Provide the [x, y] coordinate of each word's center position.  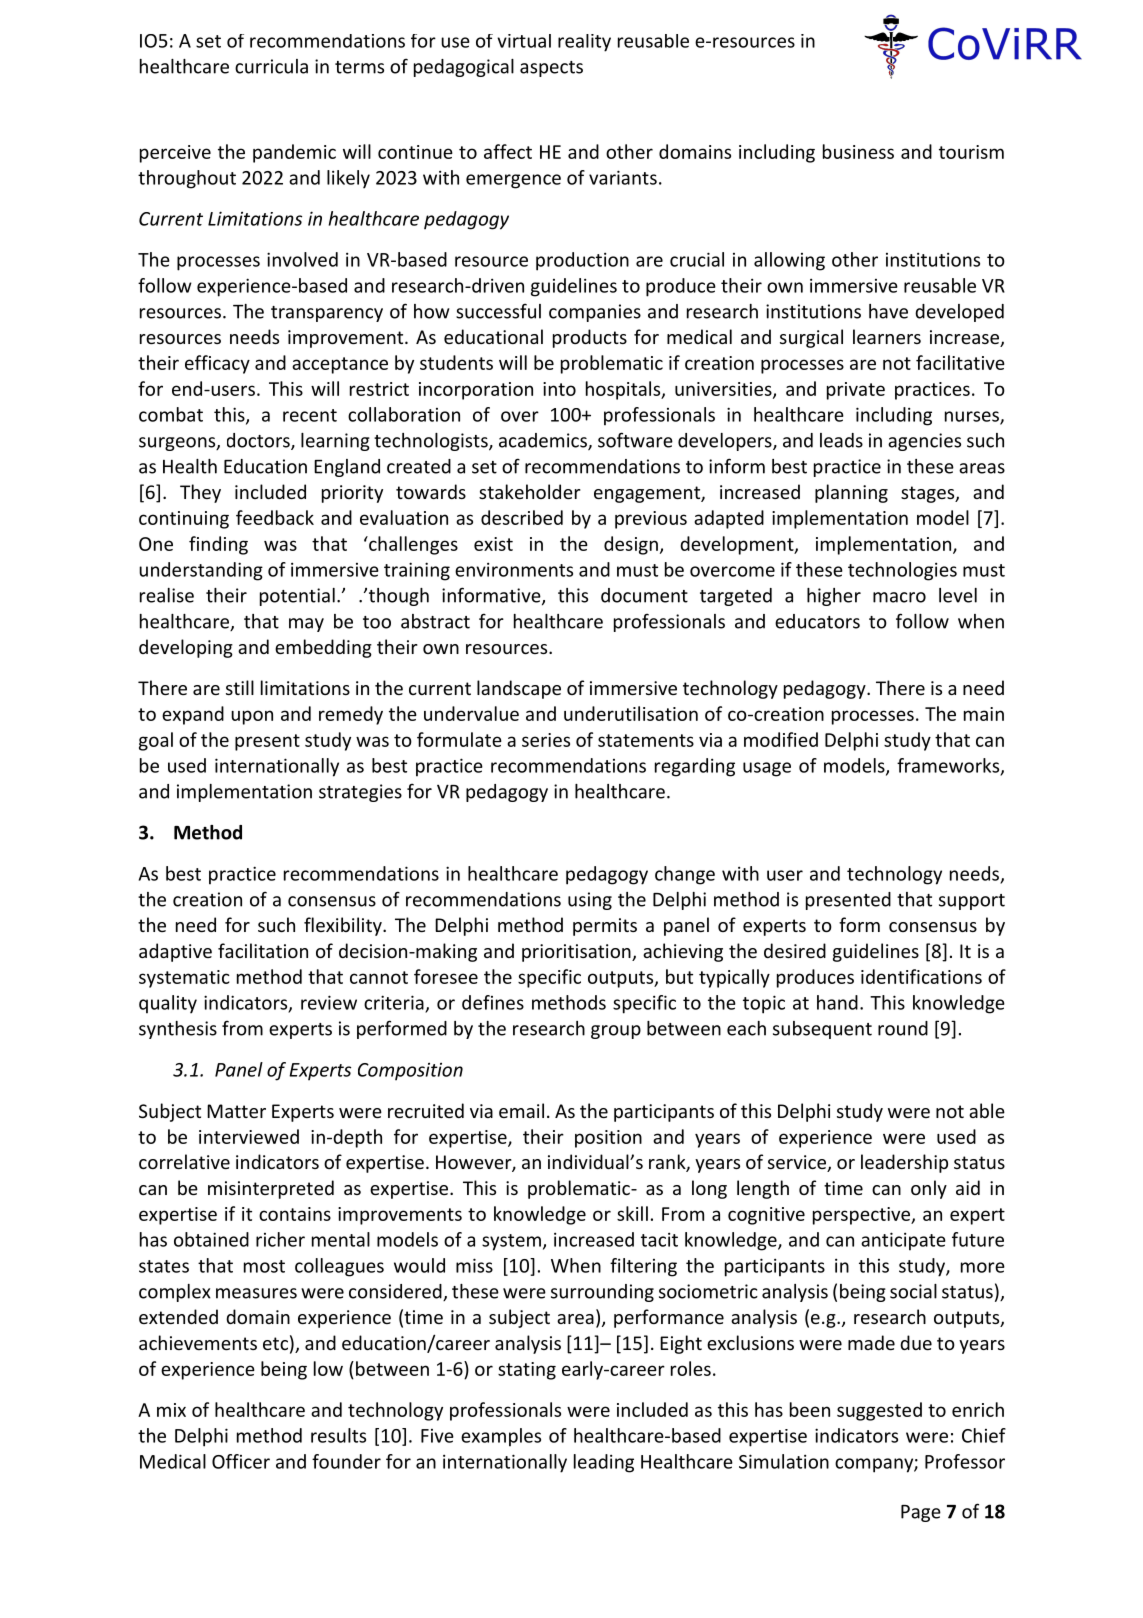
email [521, 1110]
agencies [924, 442]
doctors [259, 441]
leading [604, 1463]
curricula [271, 66]
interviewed [249, 1136]
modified [781, 739]
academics [544, 441]
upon [252, 717]
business [858, 151]
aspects [551, 69]
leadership [904, 1163]
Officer [241, 1461]
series [546, 740]
